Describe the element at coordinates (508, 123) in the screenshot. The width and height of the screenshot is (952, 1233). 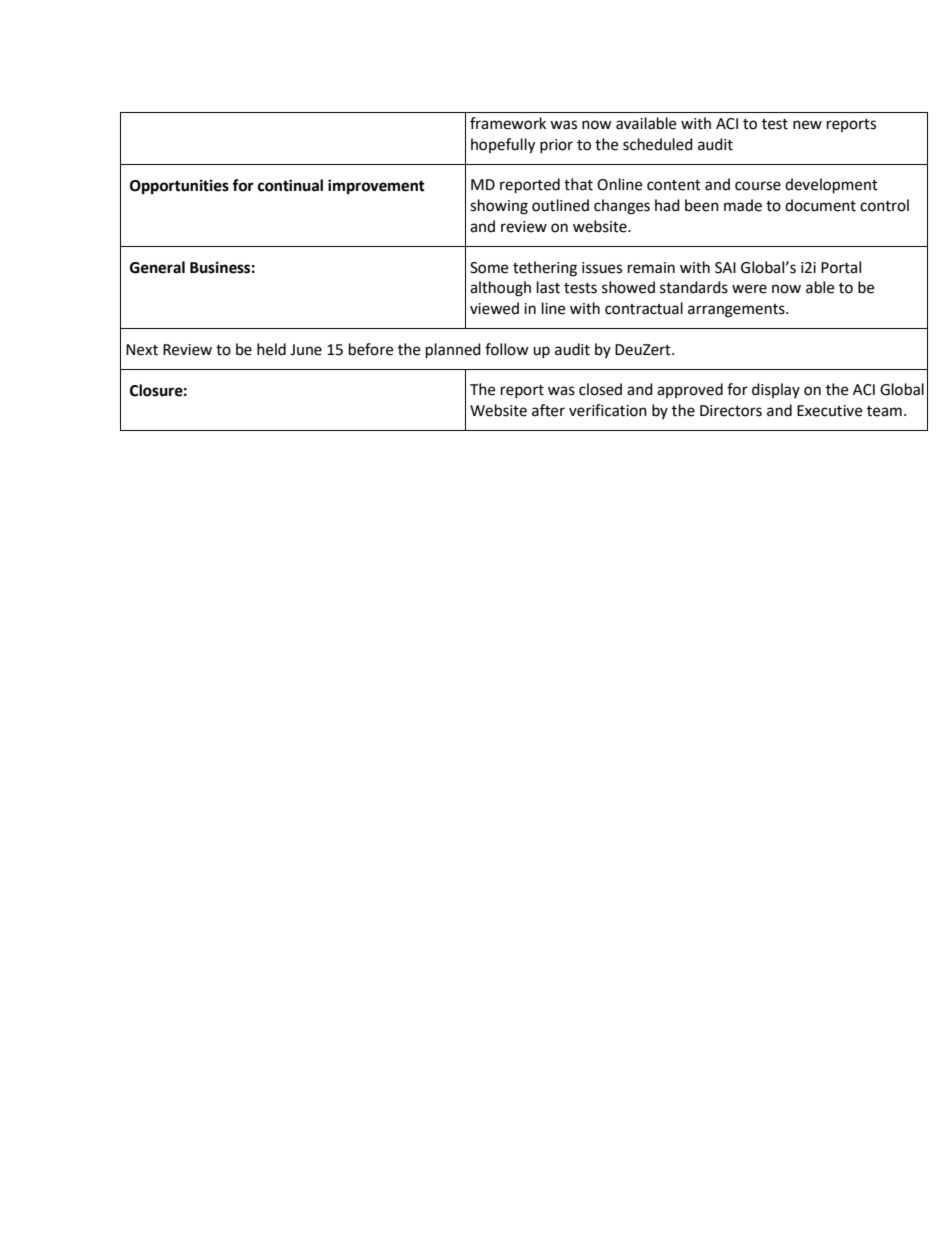
I see `framework` at that location.
